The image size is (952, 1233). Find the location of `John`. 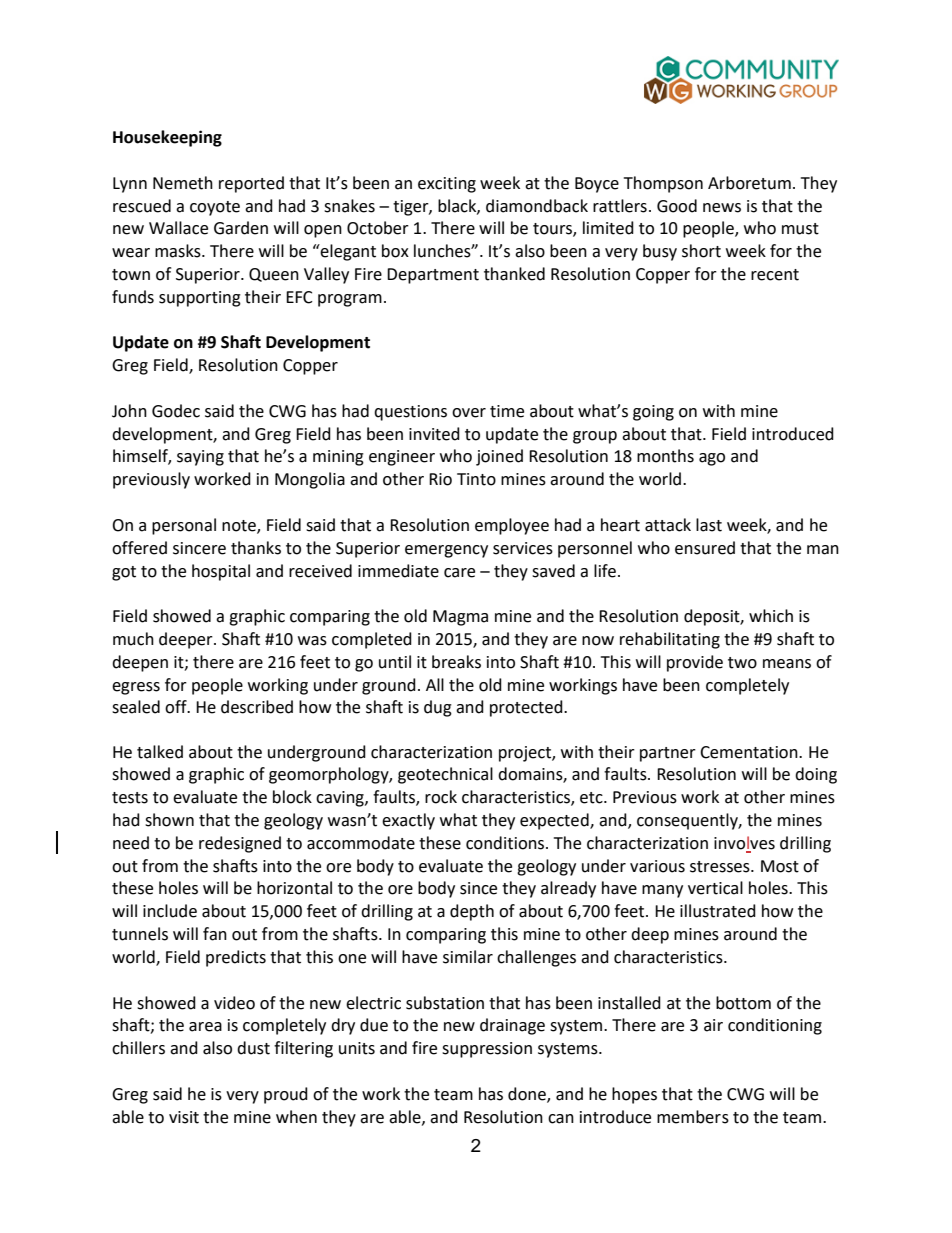

John is located at coordinates (129, 411).
